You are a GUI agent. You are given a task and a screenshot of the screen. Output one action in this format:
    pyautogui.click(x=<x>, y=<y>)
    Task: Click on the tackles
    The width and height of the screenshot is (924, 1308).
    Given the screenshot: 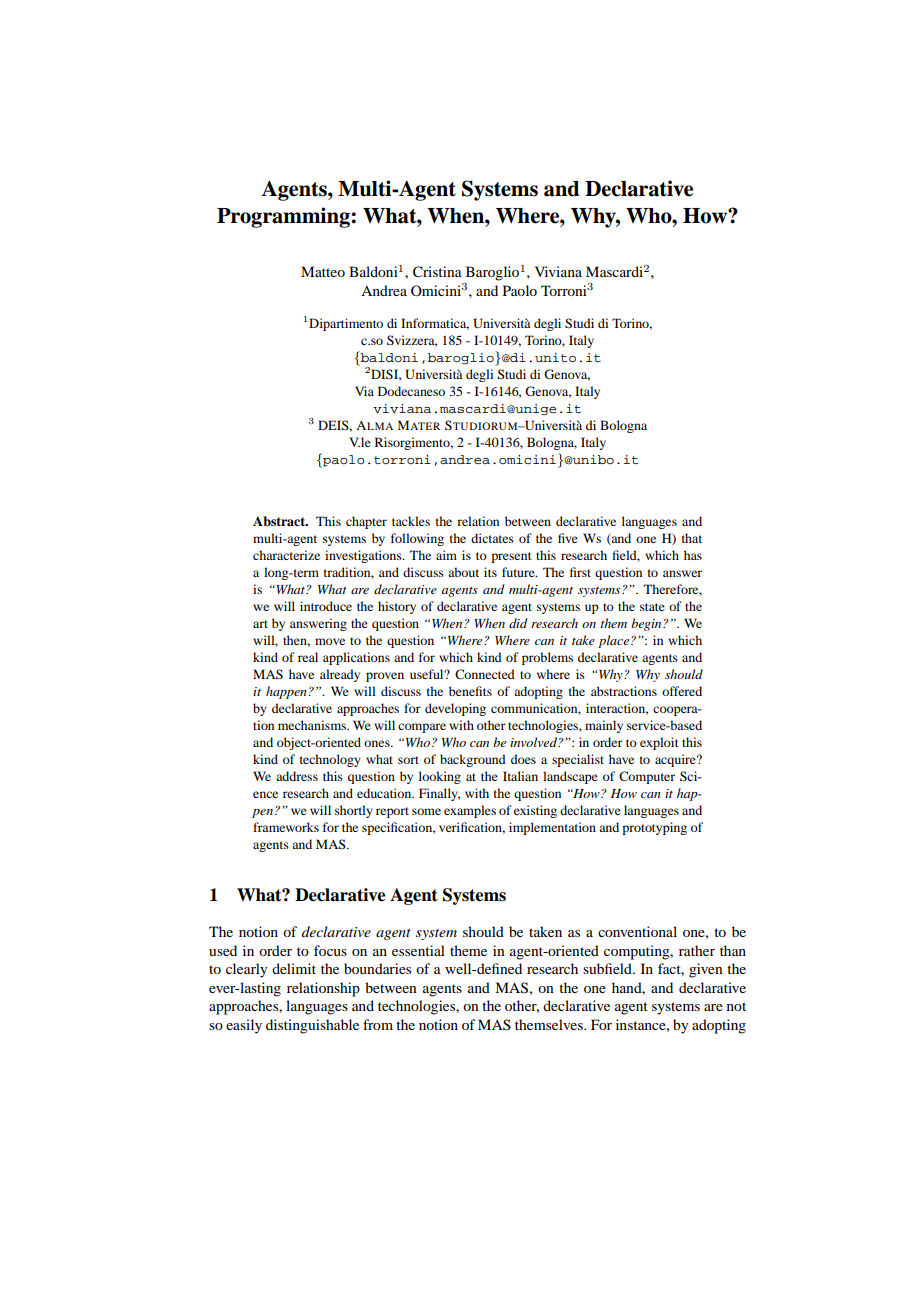 What is the action you would take?
    pyautogui.click(x=411, y=521)
